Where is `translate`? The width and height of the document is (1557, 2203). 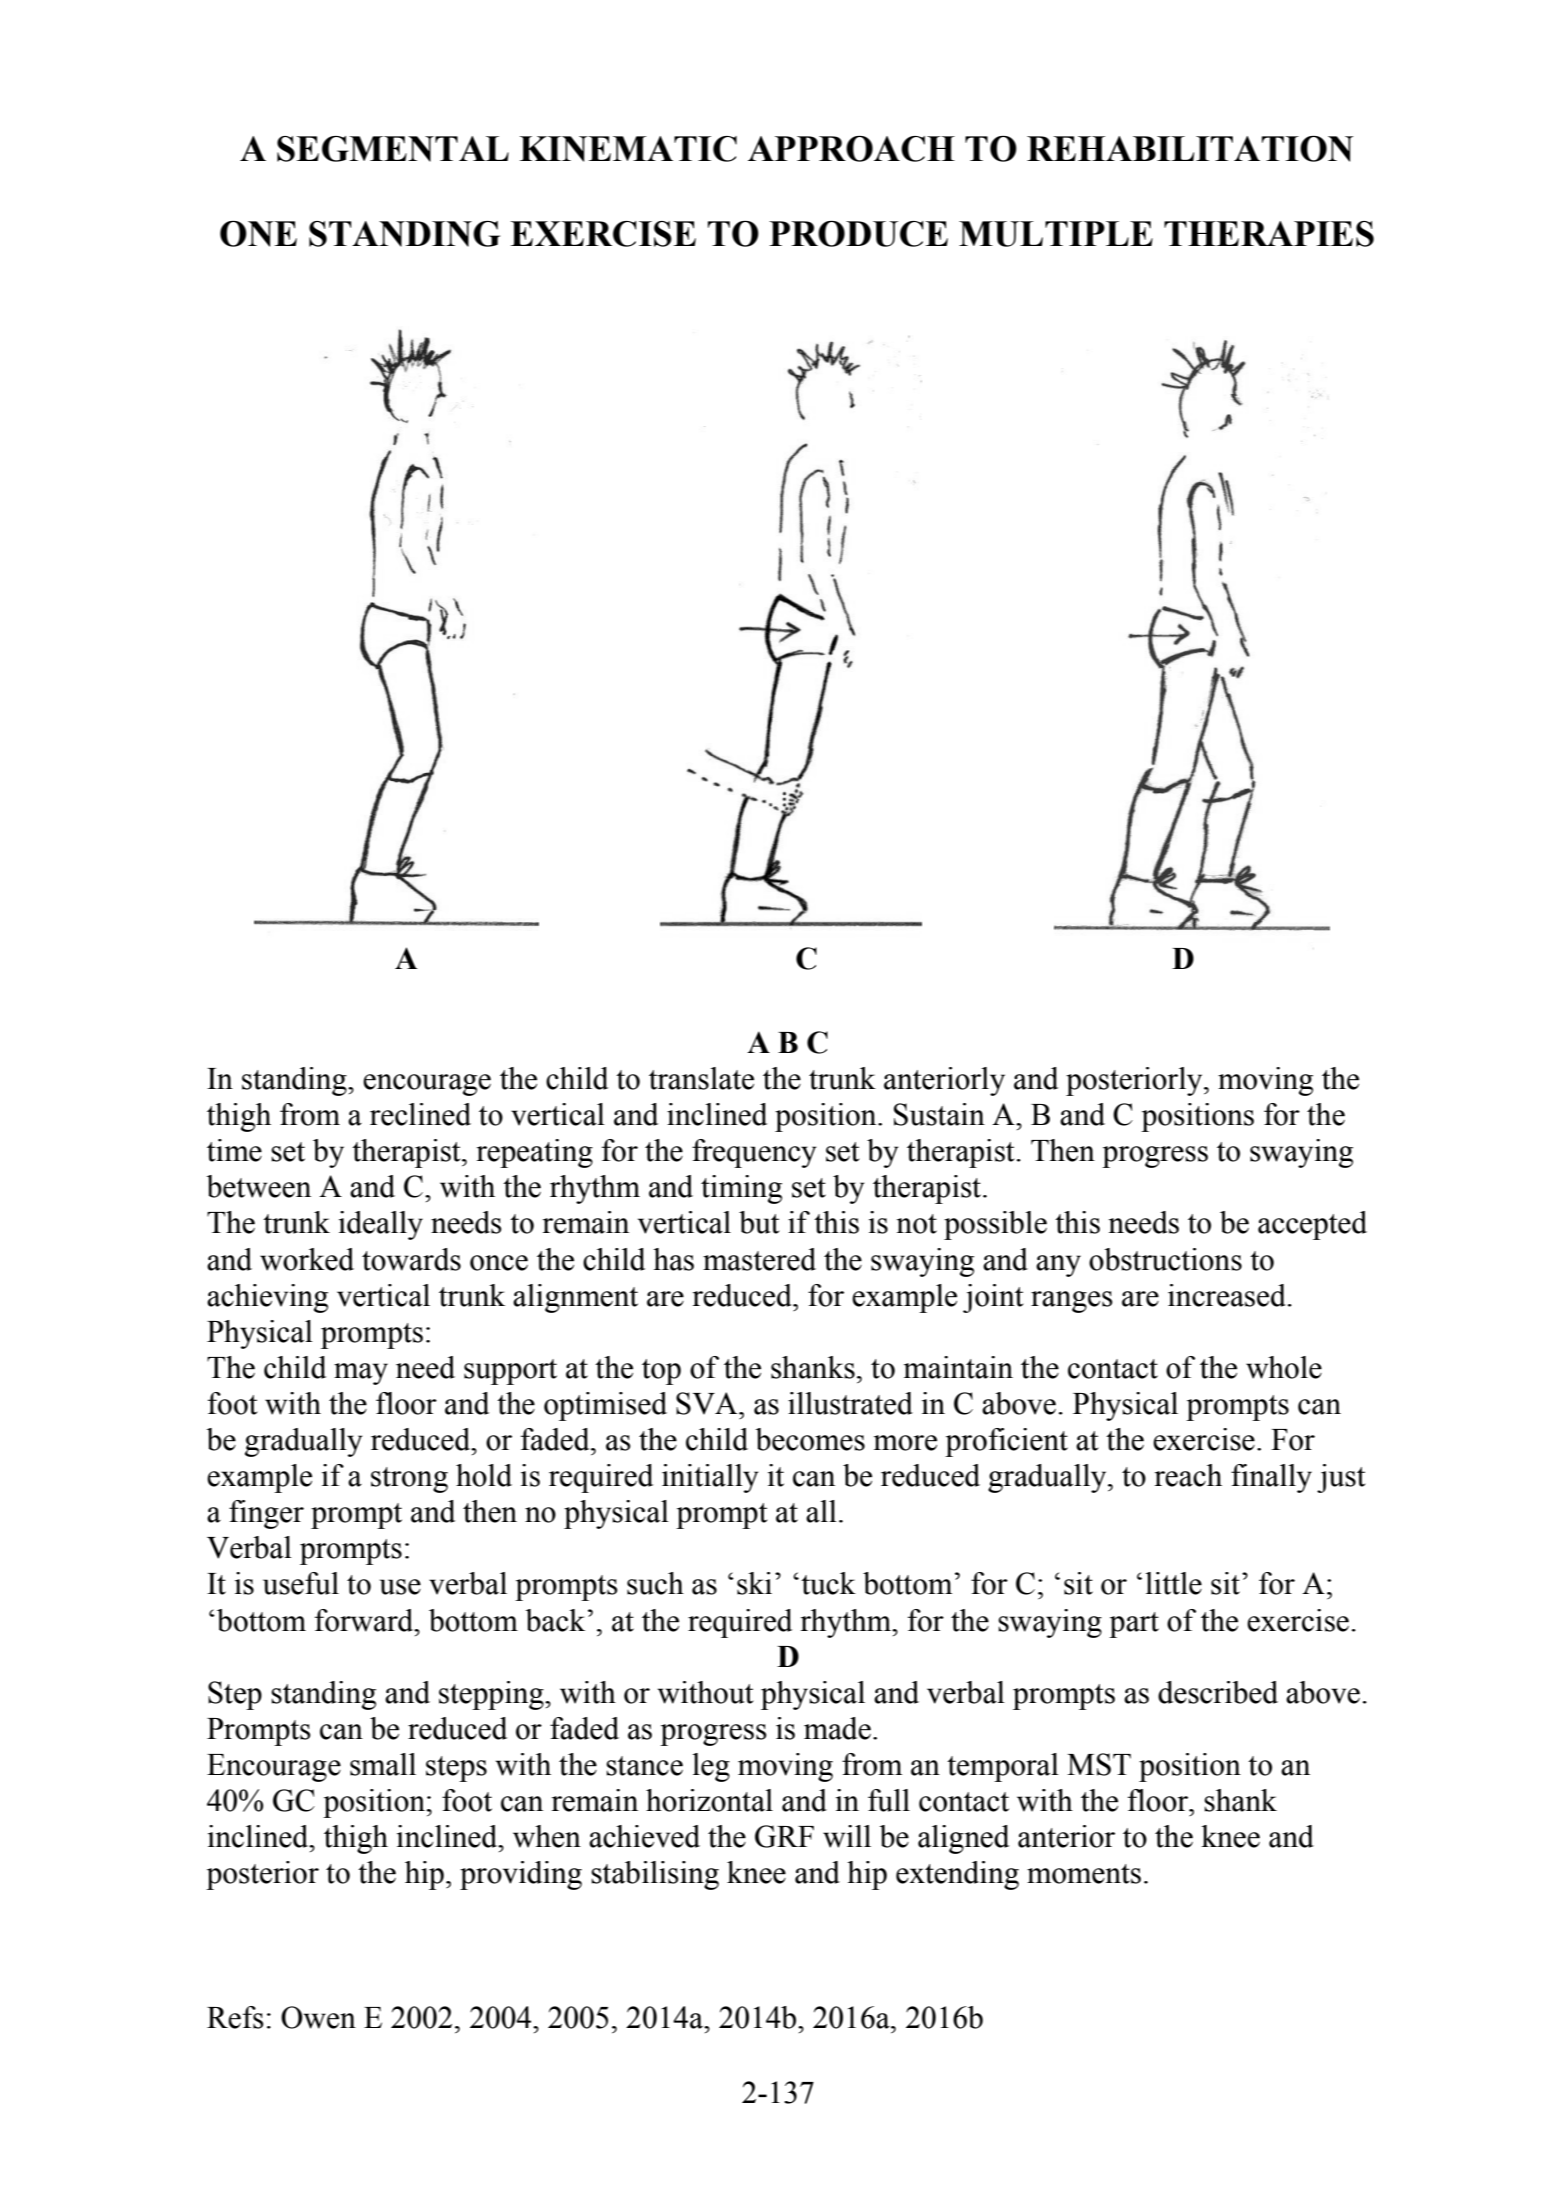 translate is located at coordinates (701, 1078).
